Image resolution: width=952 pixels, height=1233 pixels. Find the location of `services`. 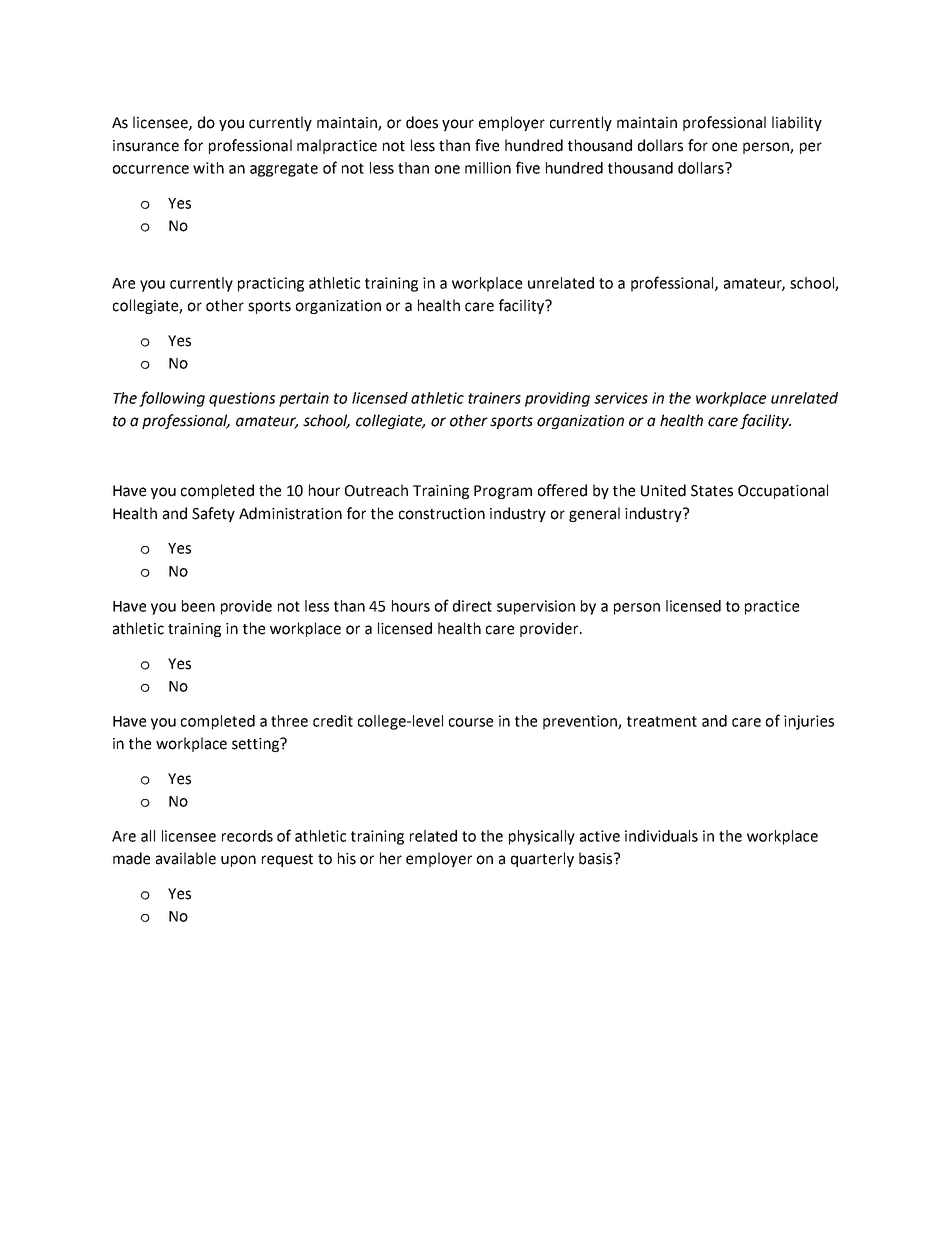

services is located at coordinates (621, 398).
